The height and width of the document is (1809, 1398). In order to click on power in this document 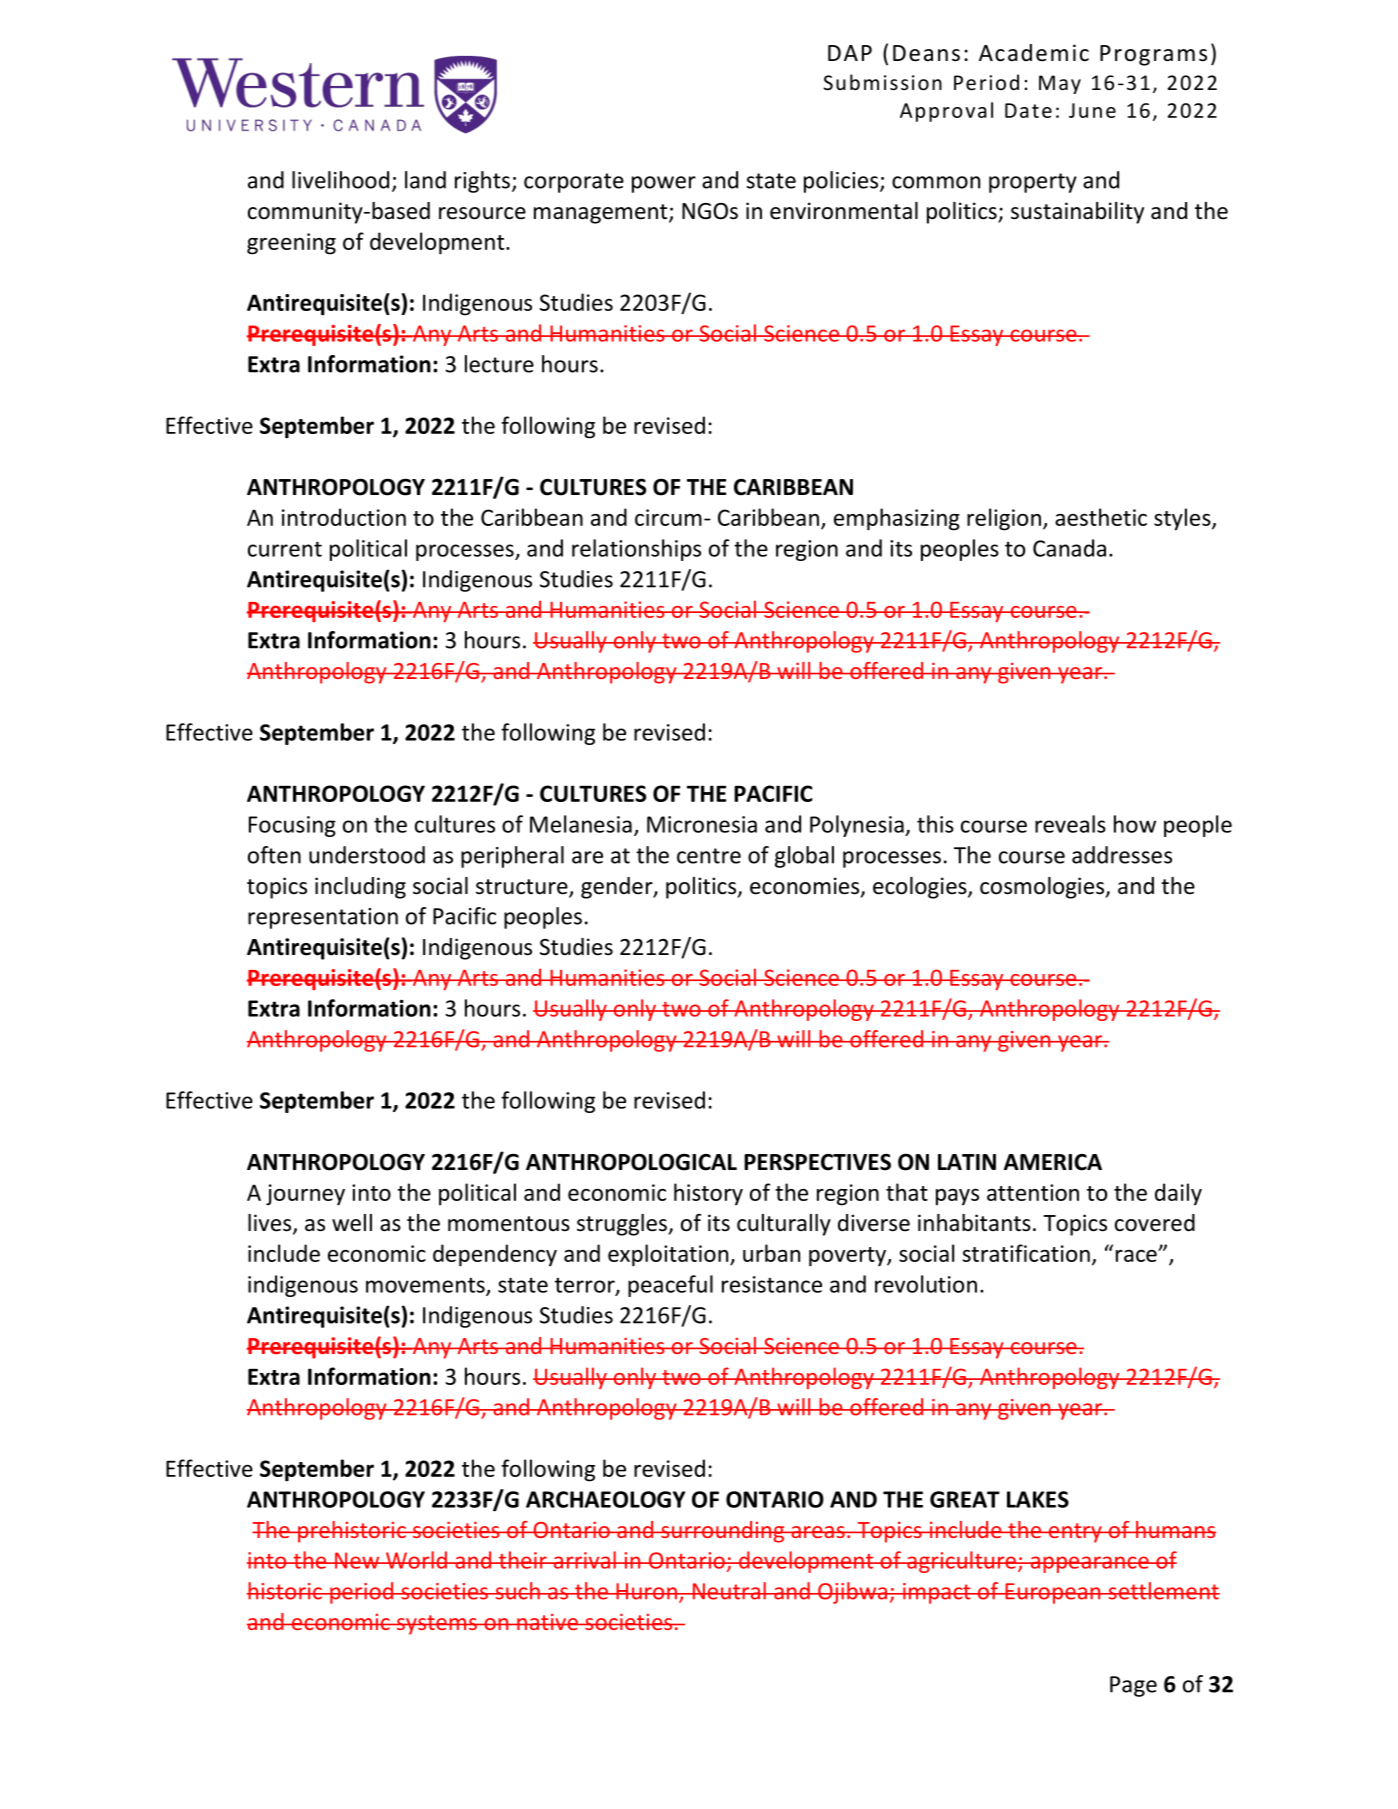, I will do `click(664, 184)`.
